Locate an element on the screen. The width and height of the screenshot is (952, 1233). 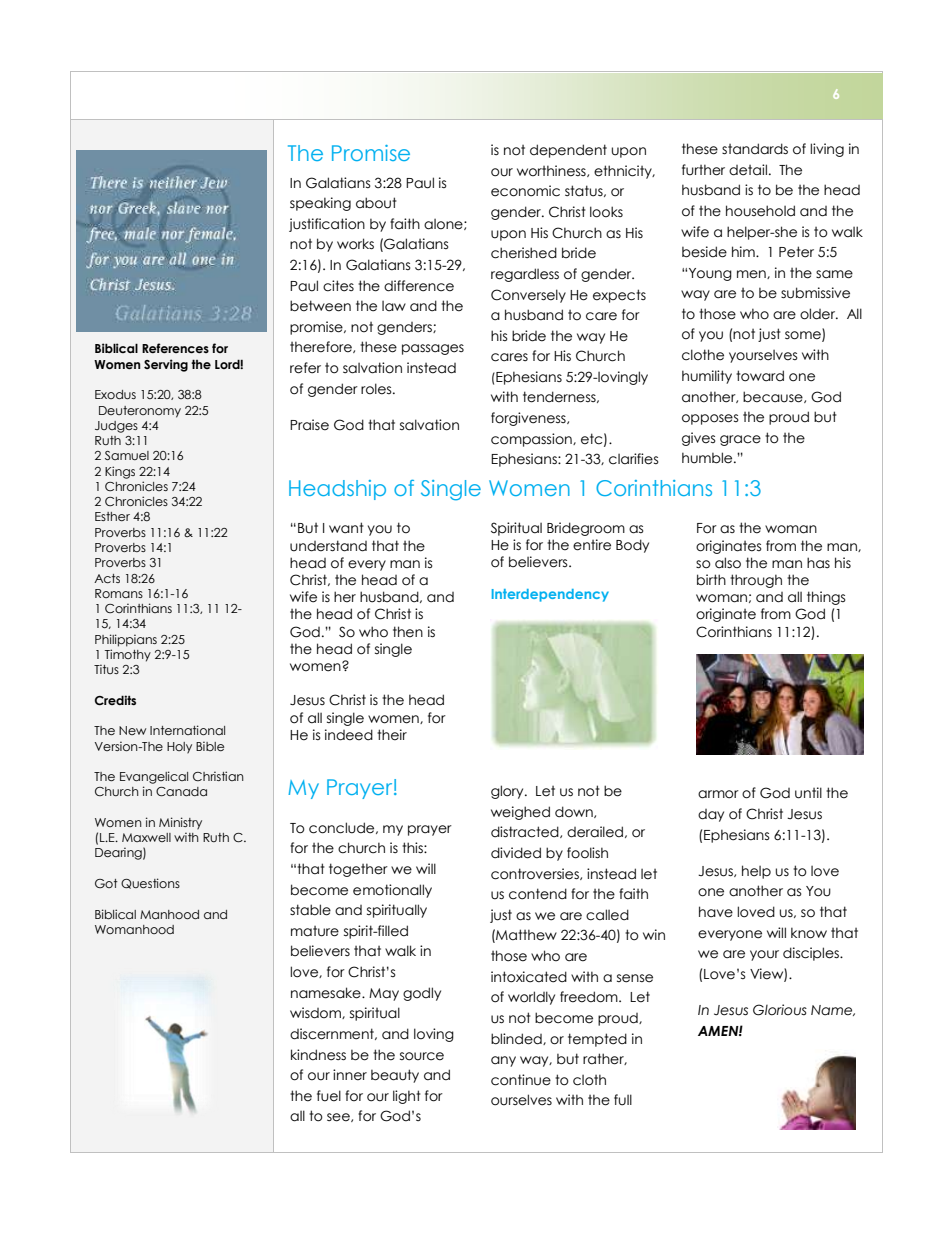
International is located at coordinates (187, 730).
